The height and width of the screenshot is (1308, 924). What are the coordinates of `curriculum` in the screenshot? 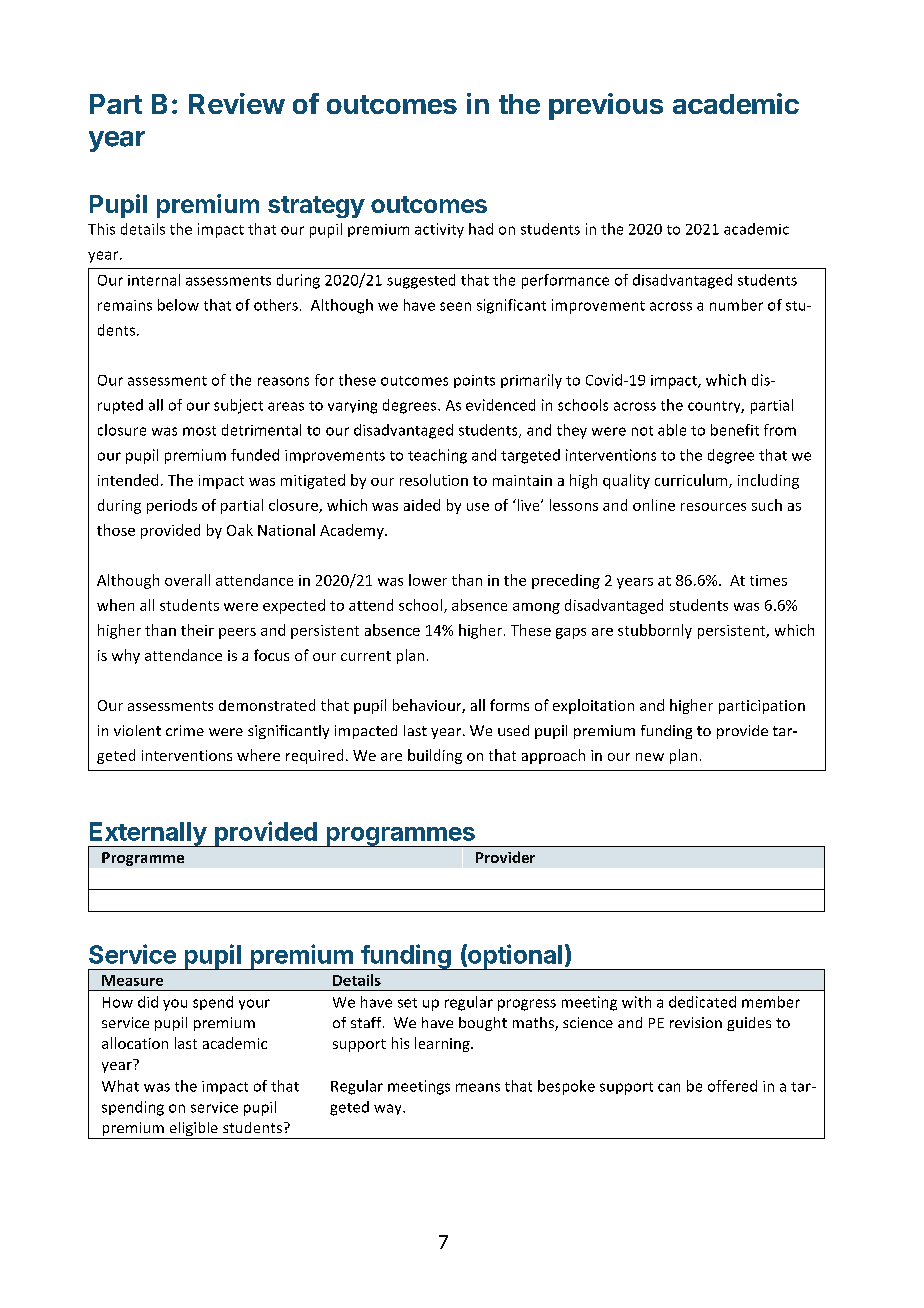 It's located at (692, 481).
